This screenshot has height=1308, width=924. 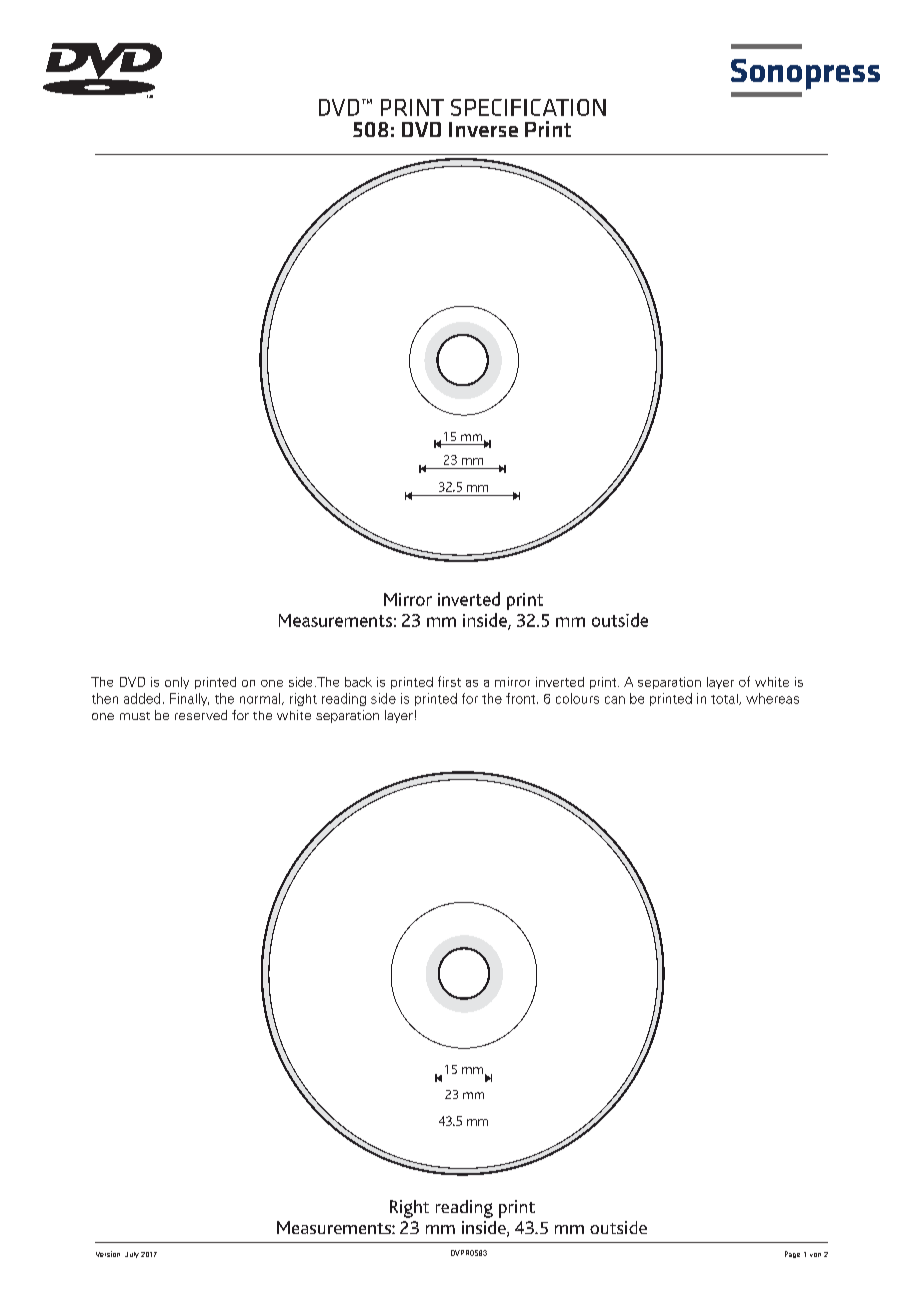 What do you see at coordinates (108, 1254) in the screenshot?
I see `Version` at bounding box center [108, 1254].
